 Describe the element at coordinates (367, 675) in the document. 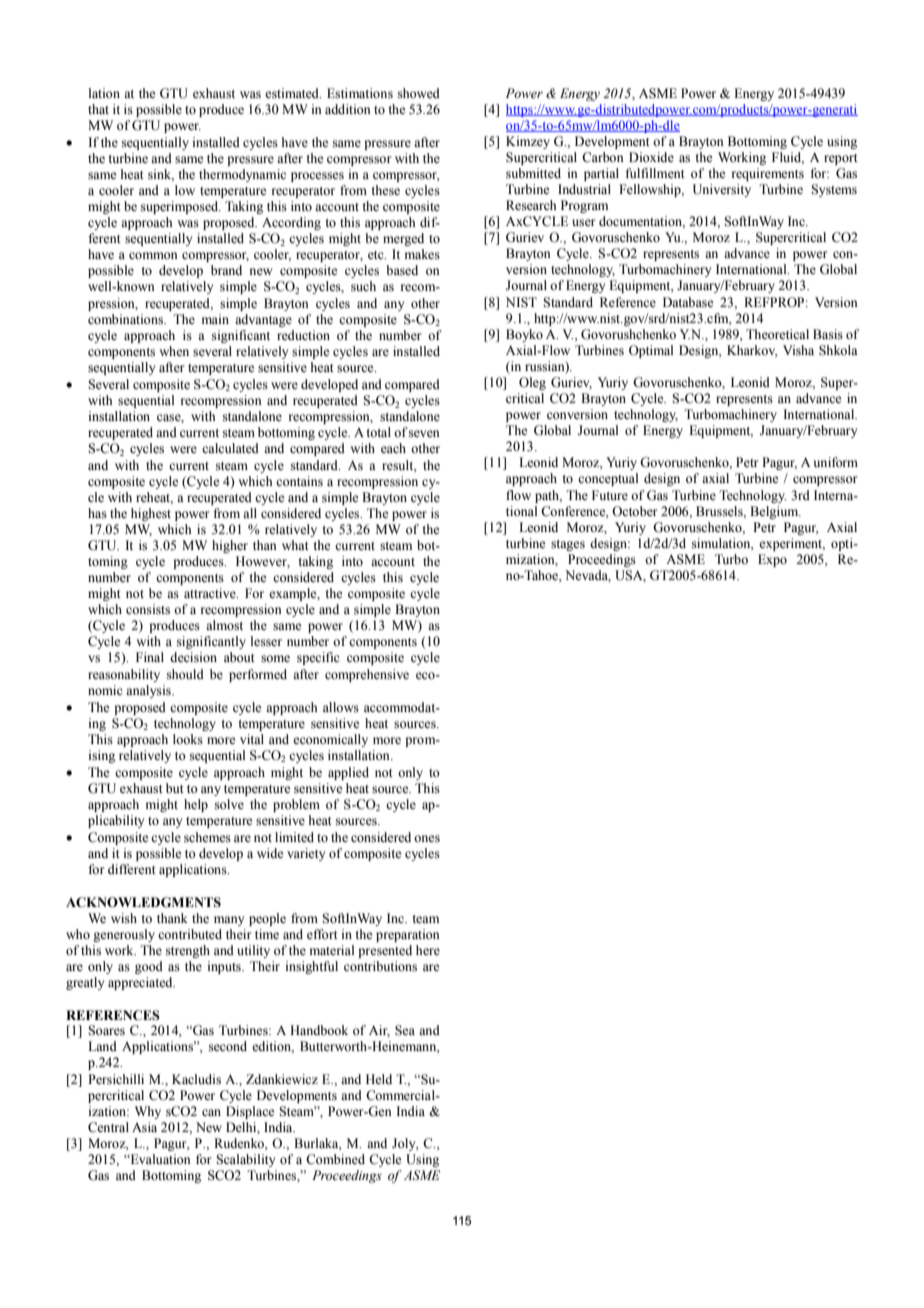

I see `comprehensive` at that location.
